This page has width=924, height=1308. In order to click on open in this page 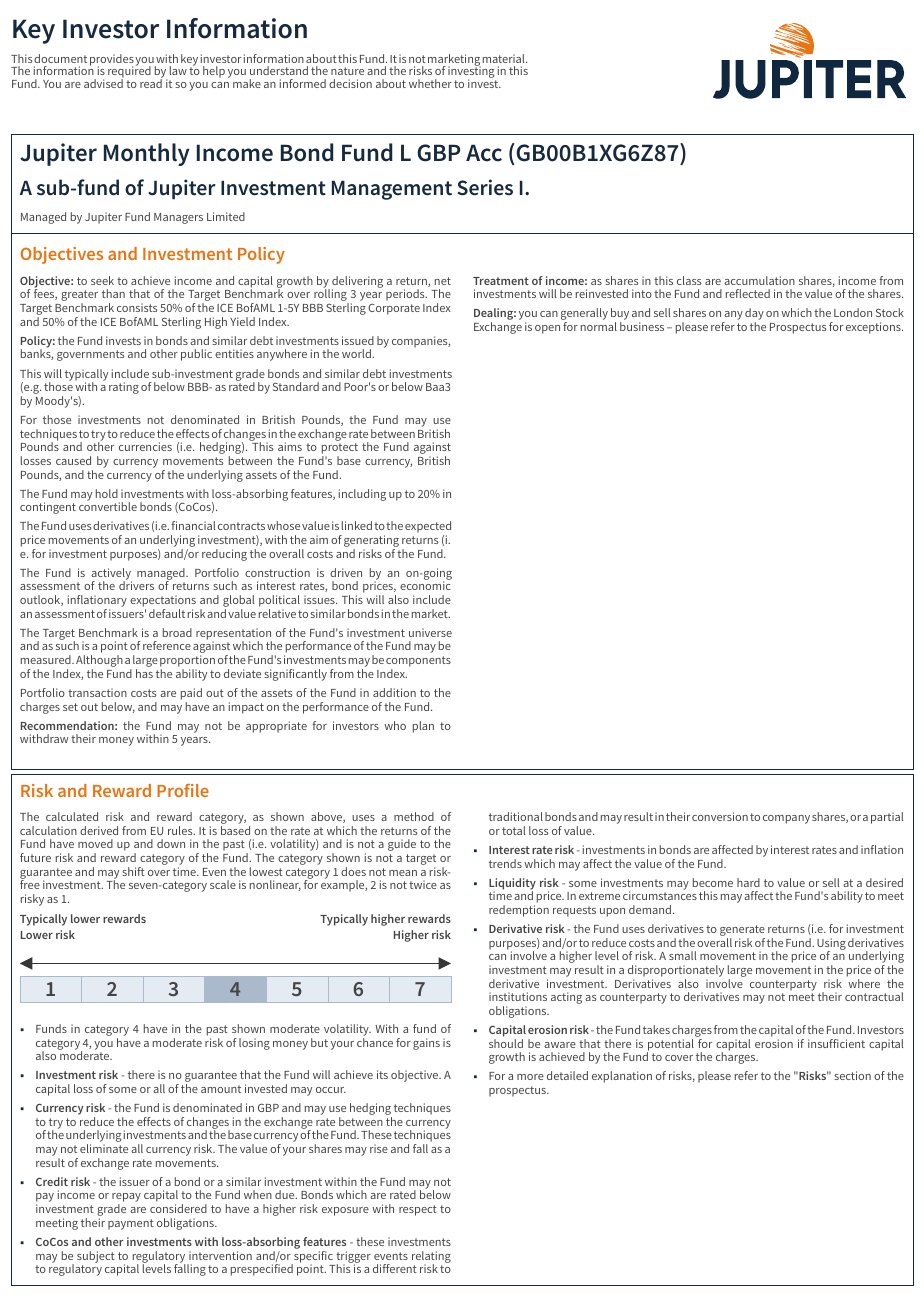, I will do `click(547, 329)`.
